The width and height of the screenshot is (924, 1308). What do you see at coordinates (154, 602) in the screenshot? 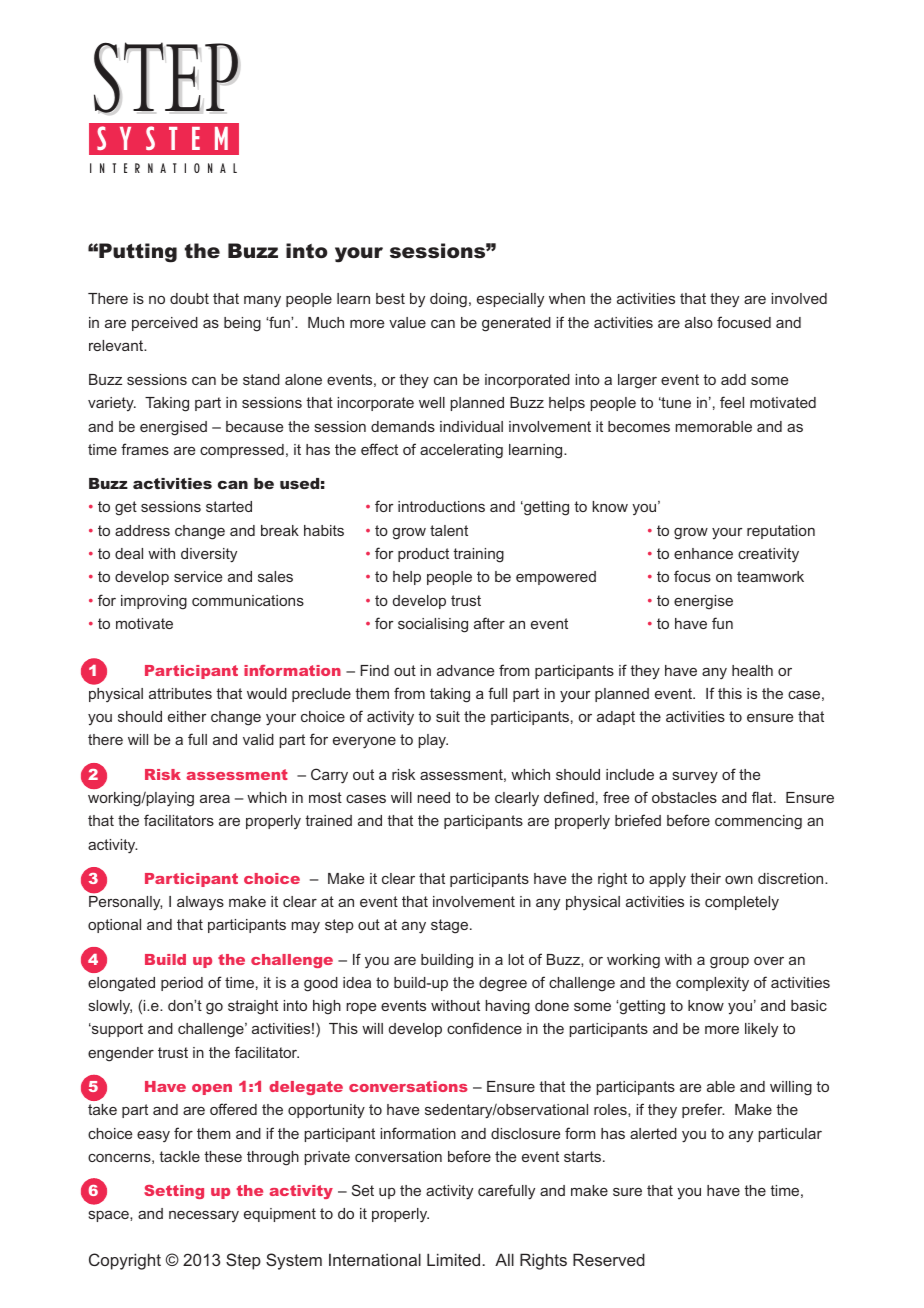
I see `improving` at bounding box center [154, 602].
